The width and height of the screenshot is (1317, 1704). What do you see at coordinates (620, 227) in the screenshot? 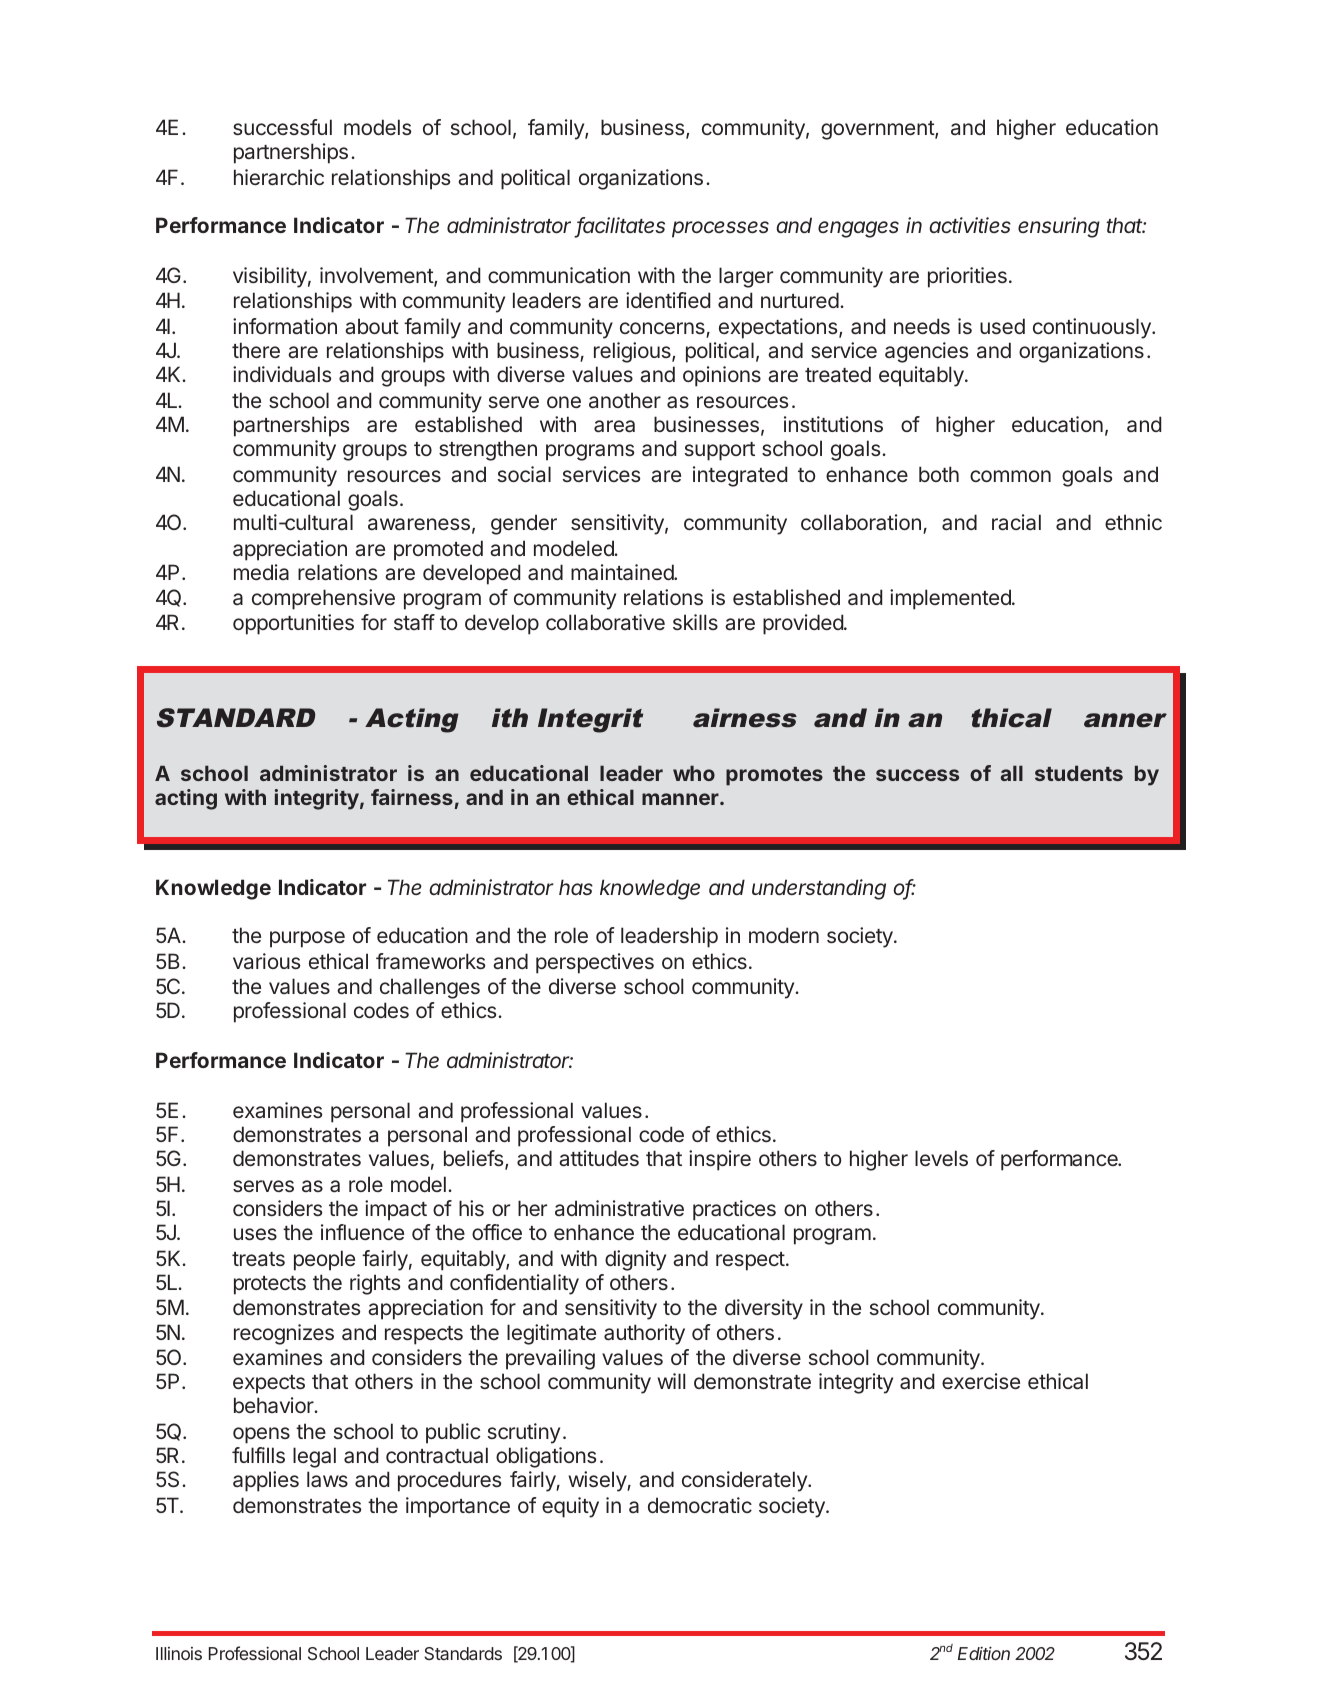
I see `facilitates` at bounding box center [620, 227].
